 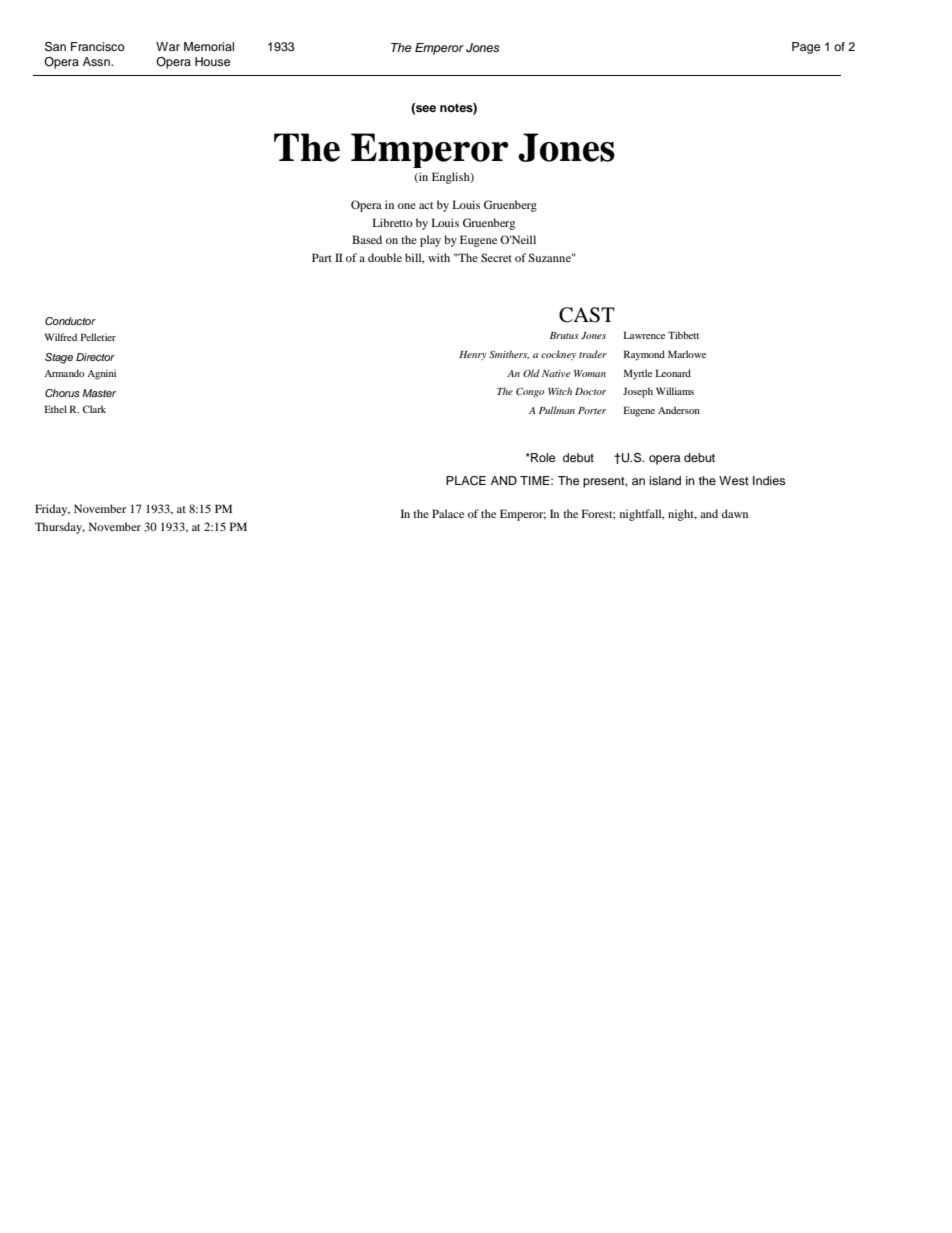 I want to click on Marlowe, so click(x=687, y=354).
